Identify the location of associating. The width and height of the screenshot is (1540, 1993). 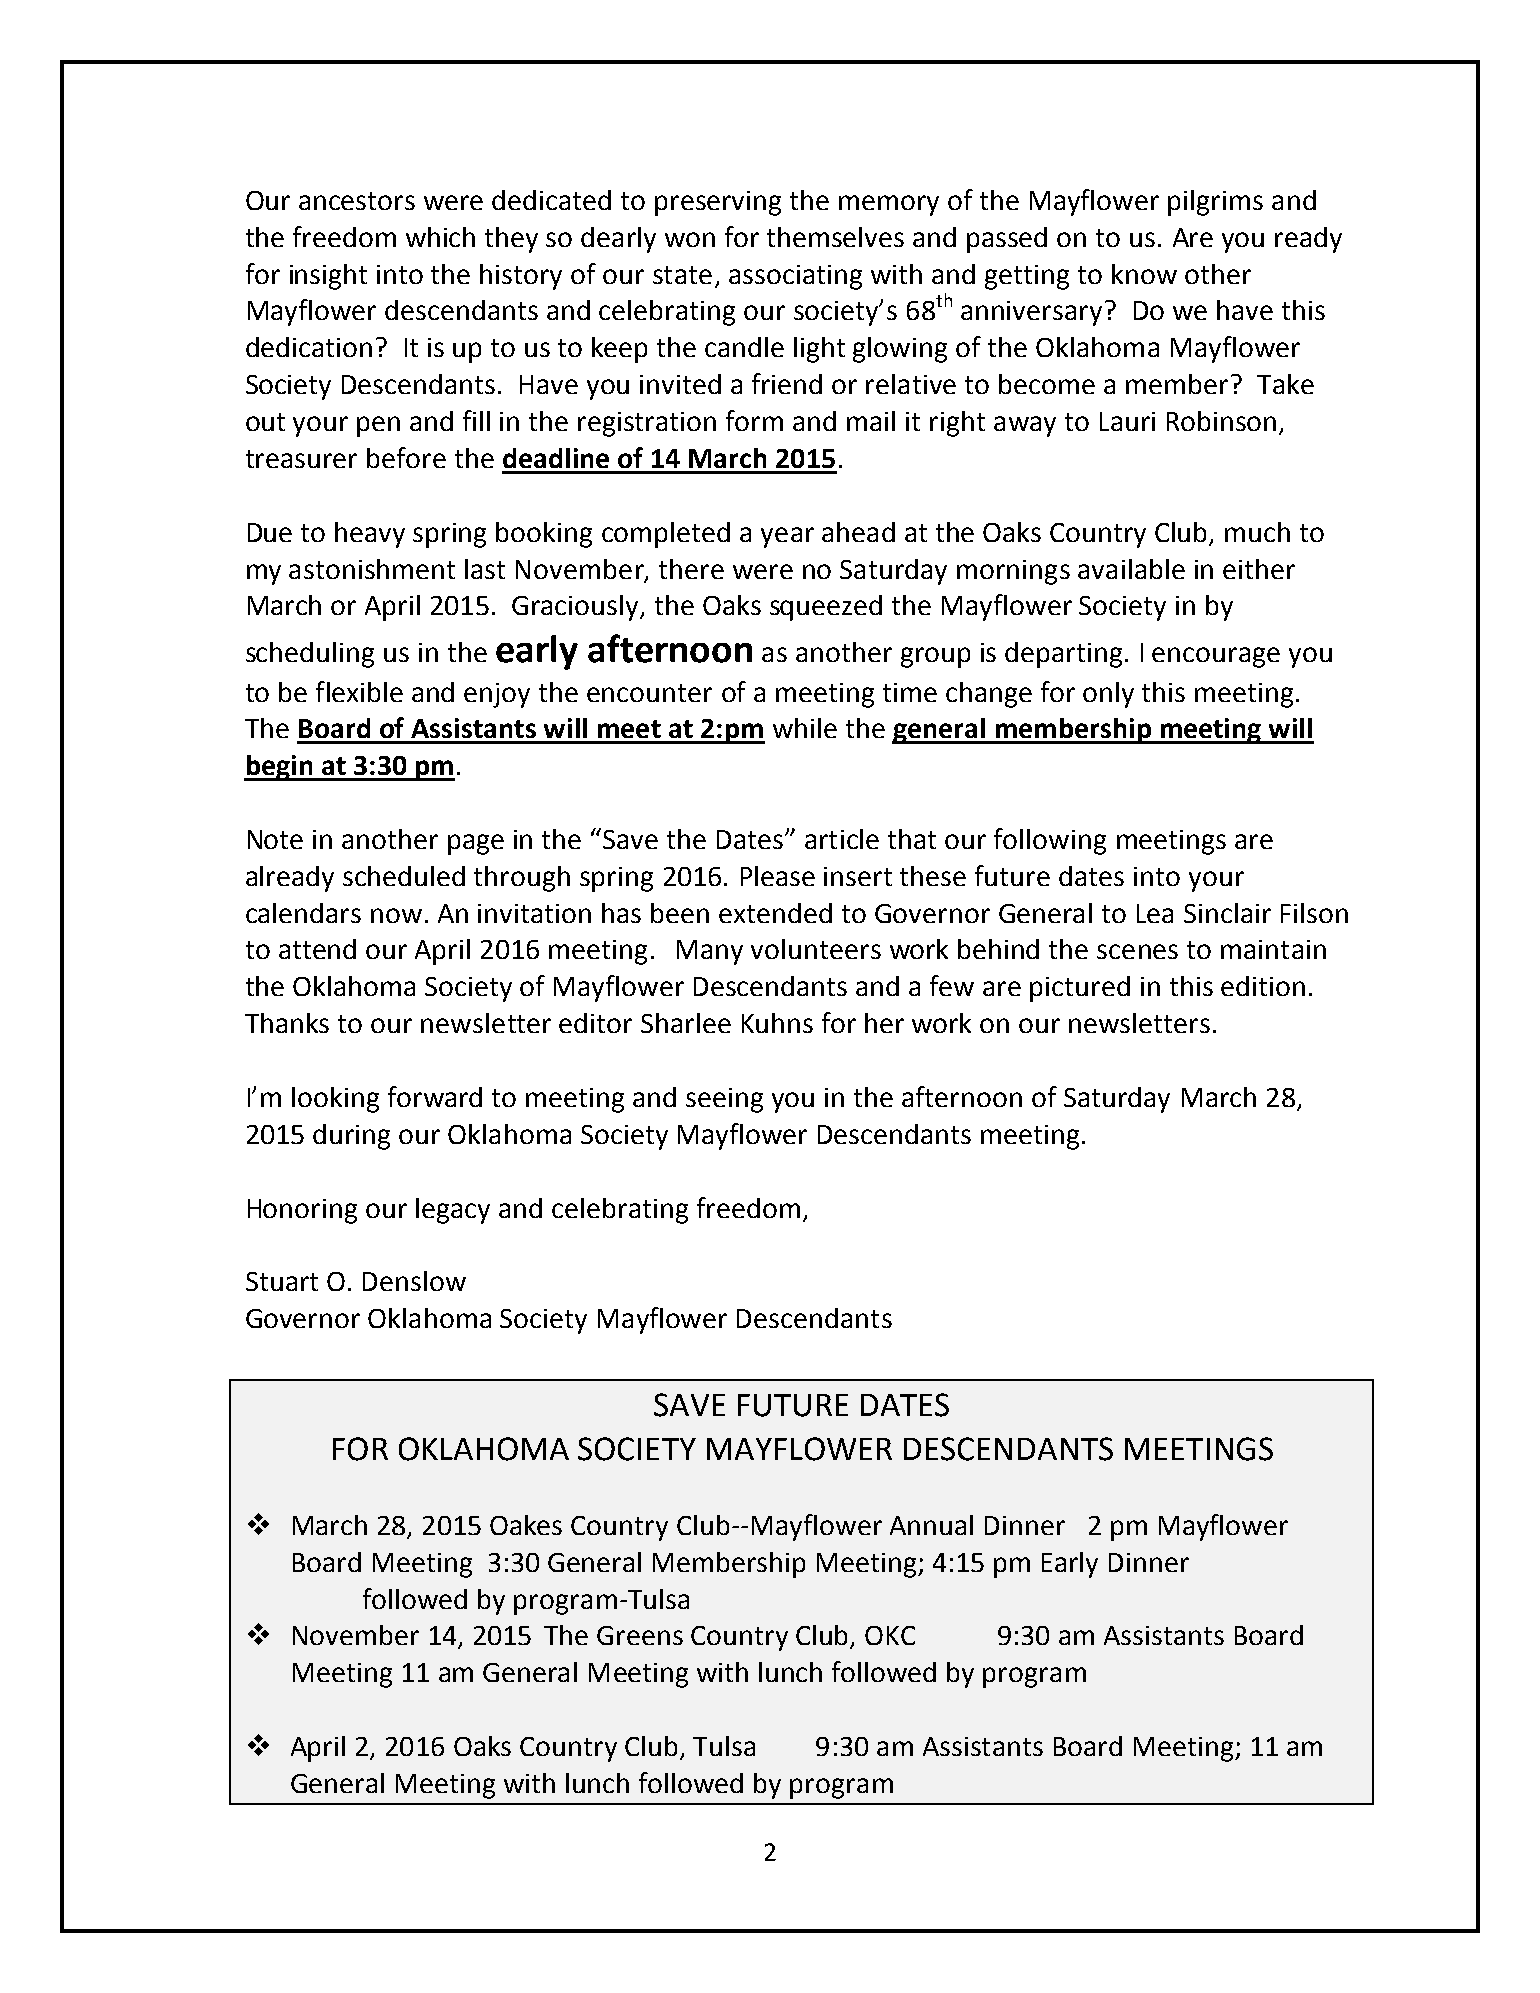
(795, 277).
